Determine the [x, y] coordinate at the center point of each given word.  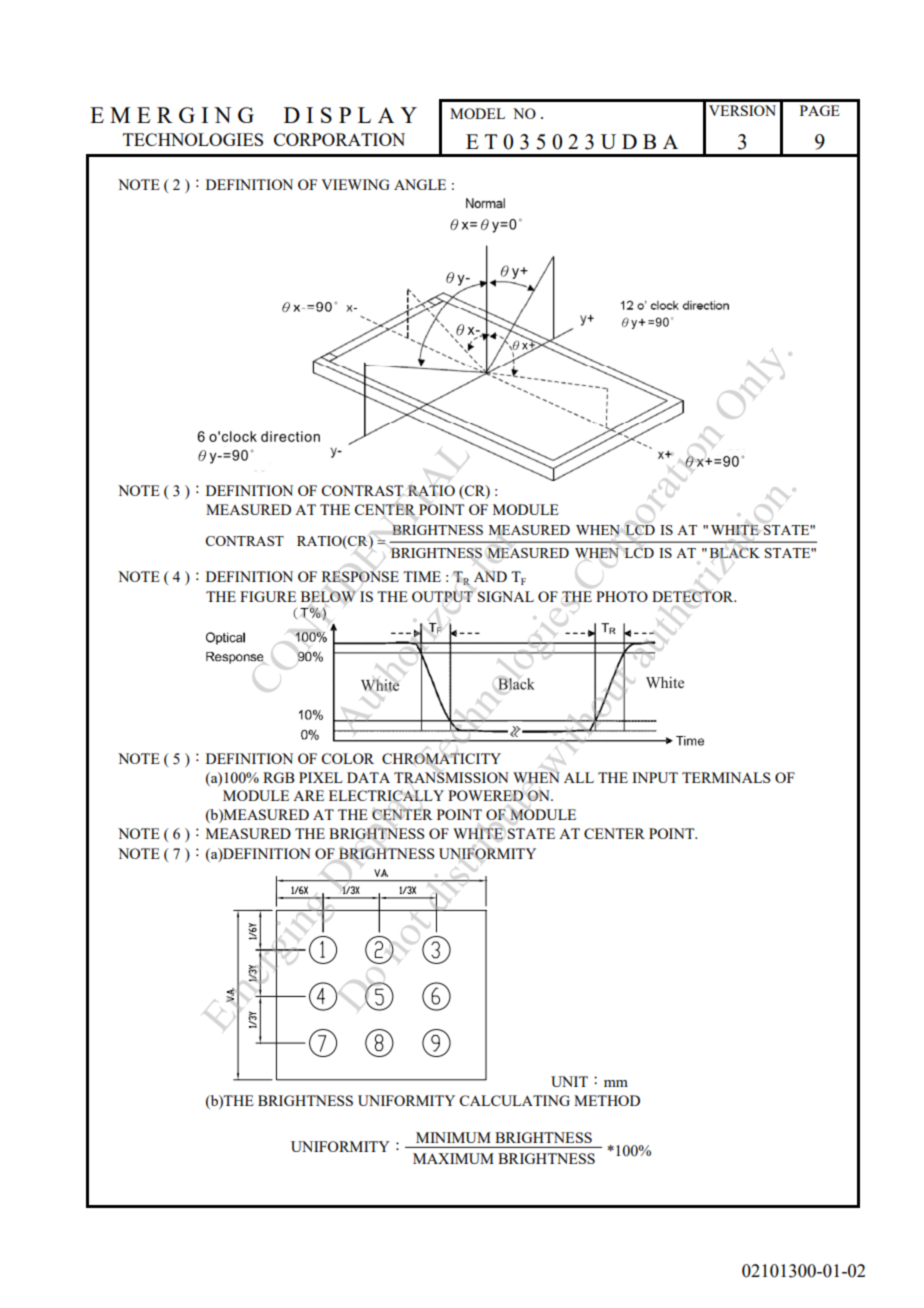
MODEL [477, 113]
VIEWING [355, 184]
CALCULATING [514, 1100]
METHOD [607, 1100]
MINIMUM [453, 1137]
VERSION [742, 110]
